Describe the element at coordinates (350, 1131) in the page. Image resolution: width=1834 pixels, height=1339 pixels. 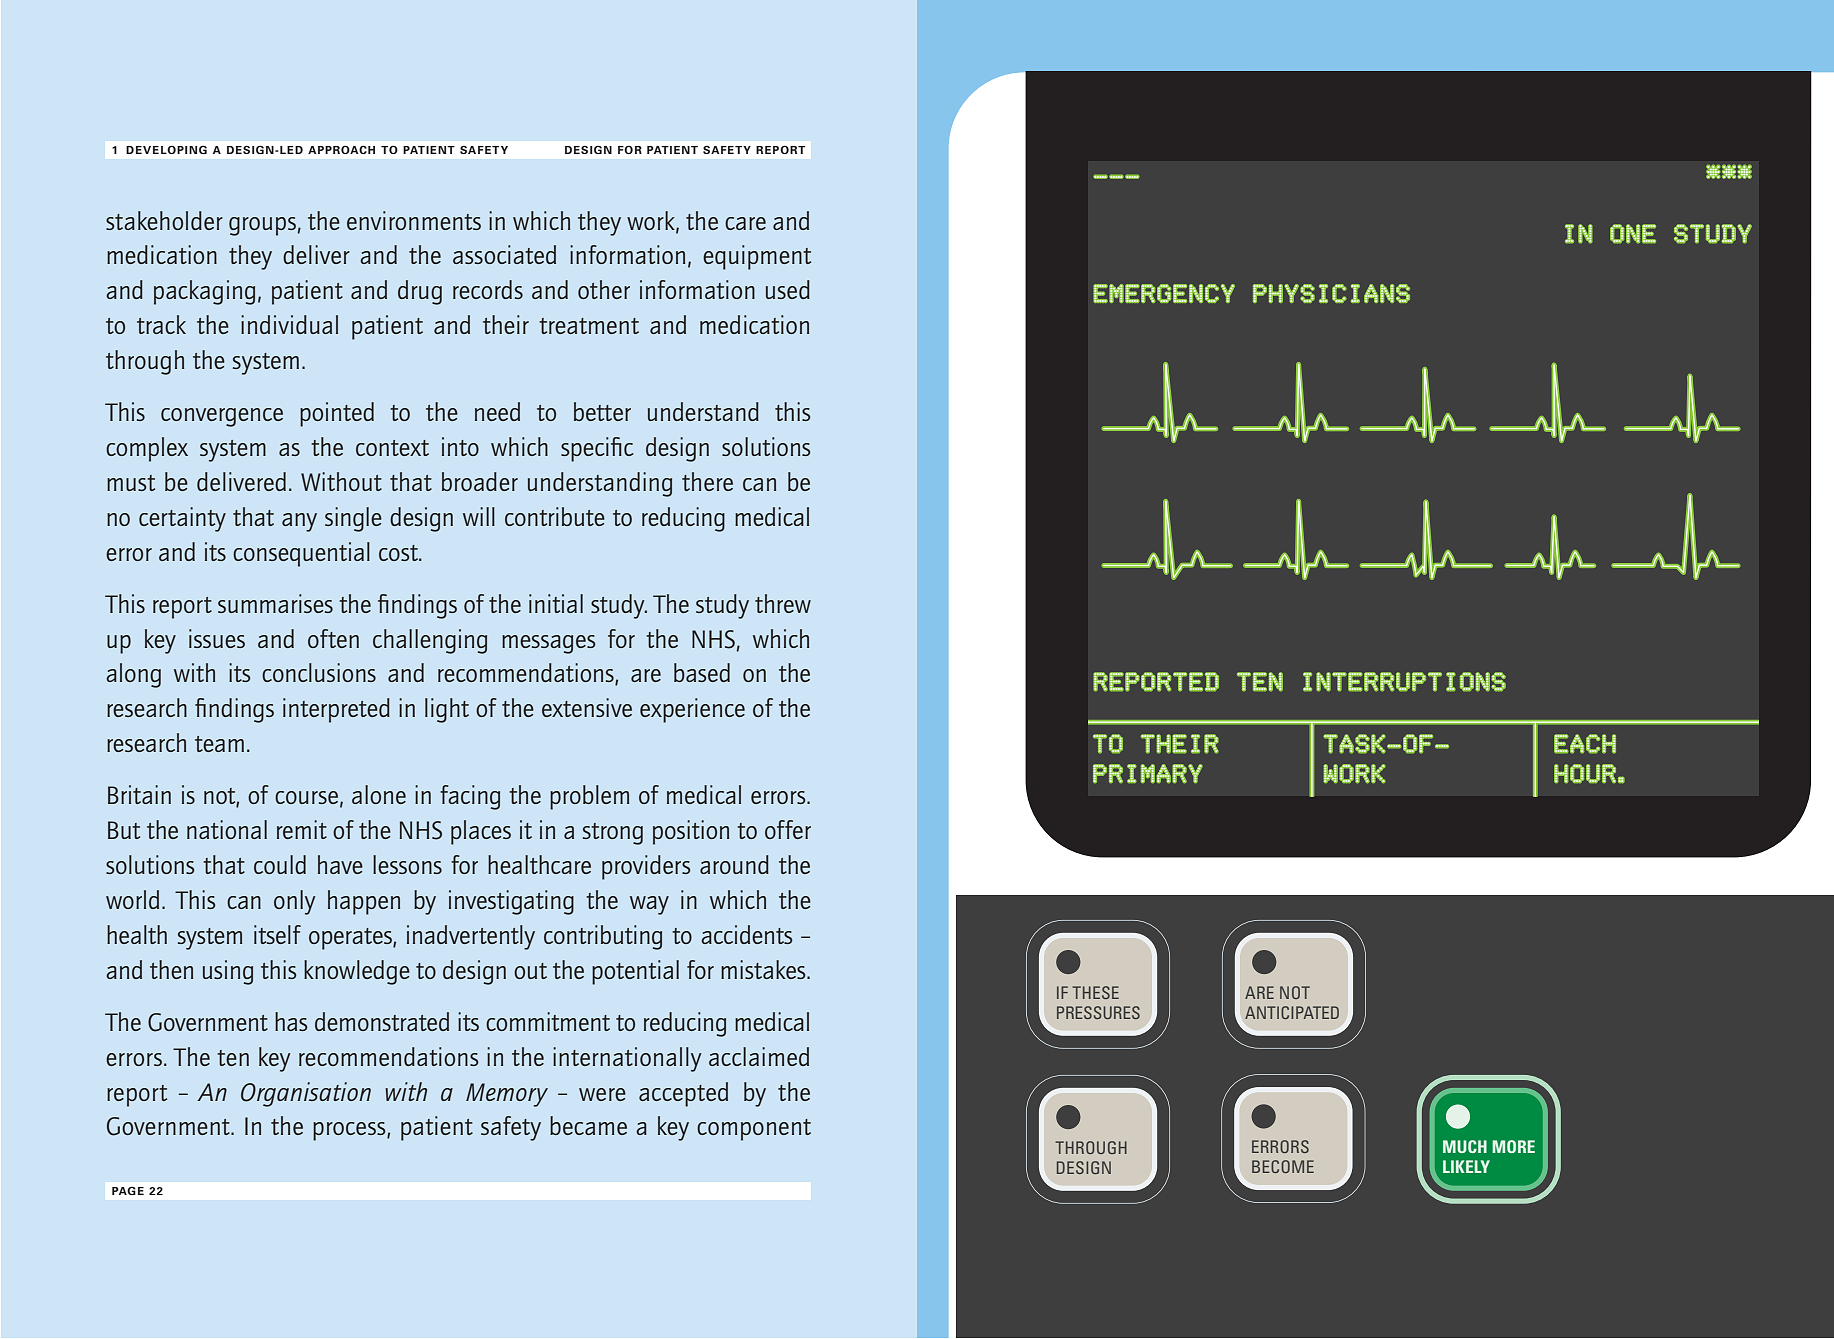
I see `process` at that location.
